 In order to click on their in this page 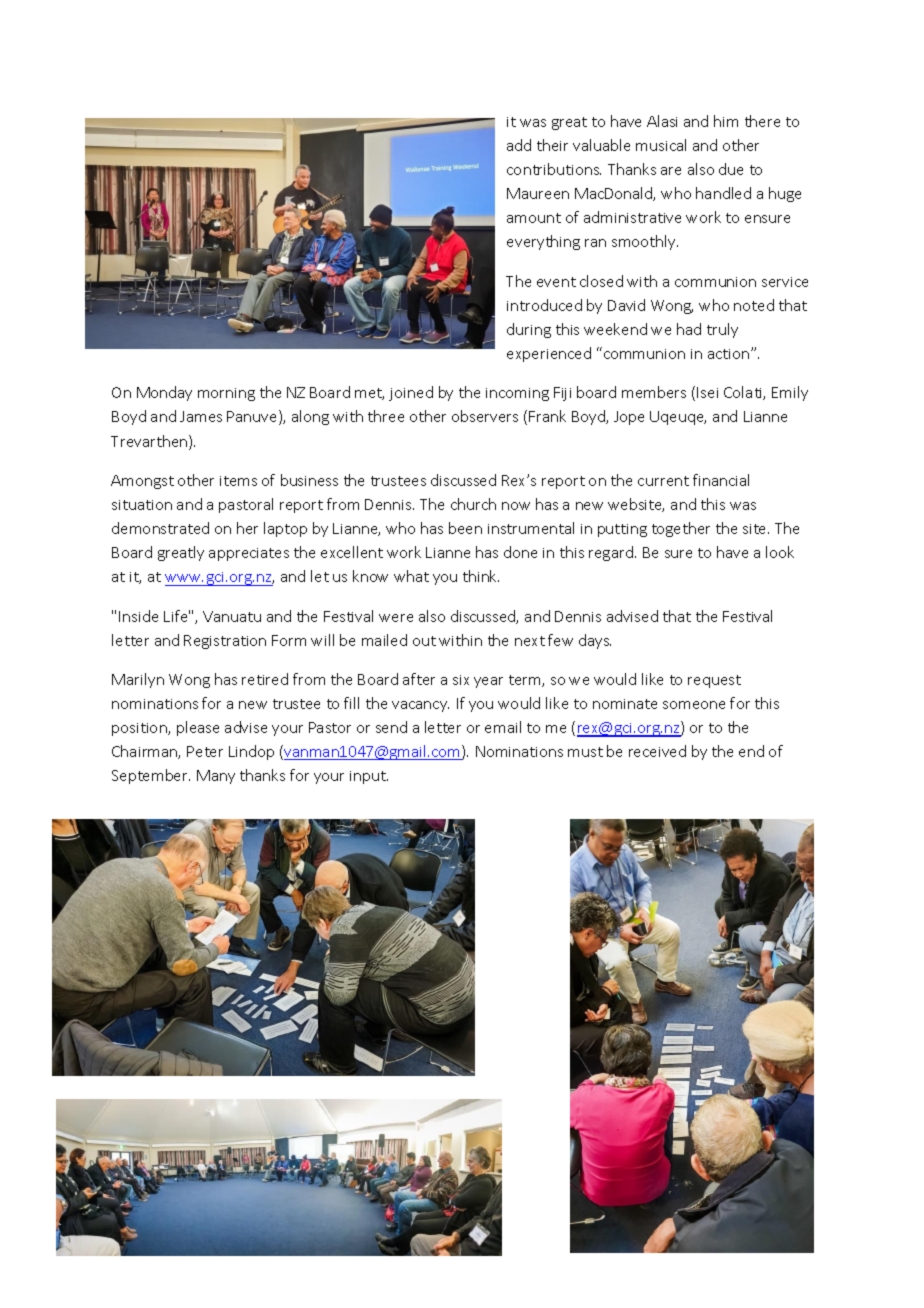, I will do `click(552, 145)`.
